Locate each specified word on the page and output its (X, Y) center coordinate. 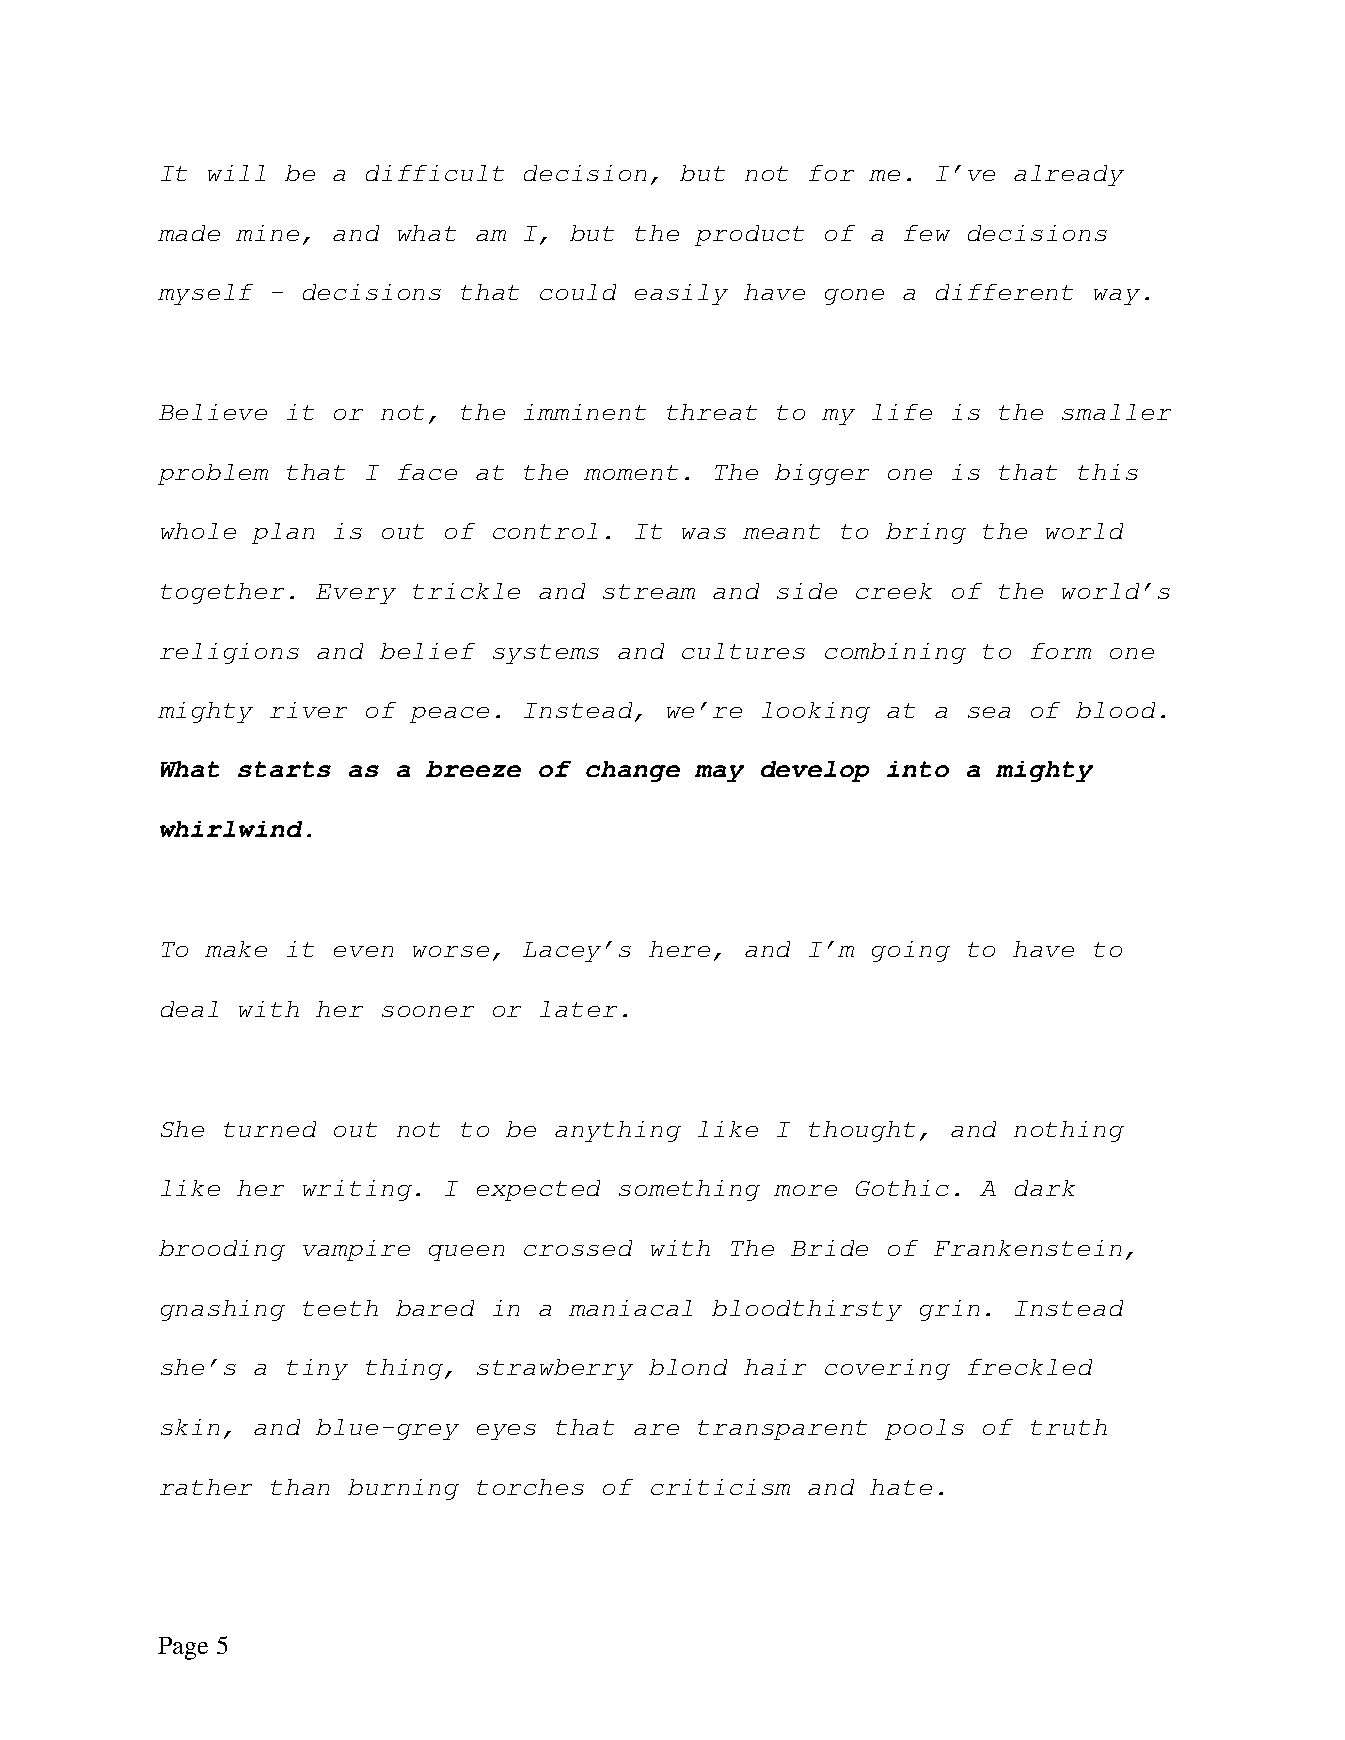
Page (183, 1648)
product (749, 235)
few (927, 233)
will (236, 173)
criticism (720, 1487)
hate (901, 1487)
